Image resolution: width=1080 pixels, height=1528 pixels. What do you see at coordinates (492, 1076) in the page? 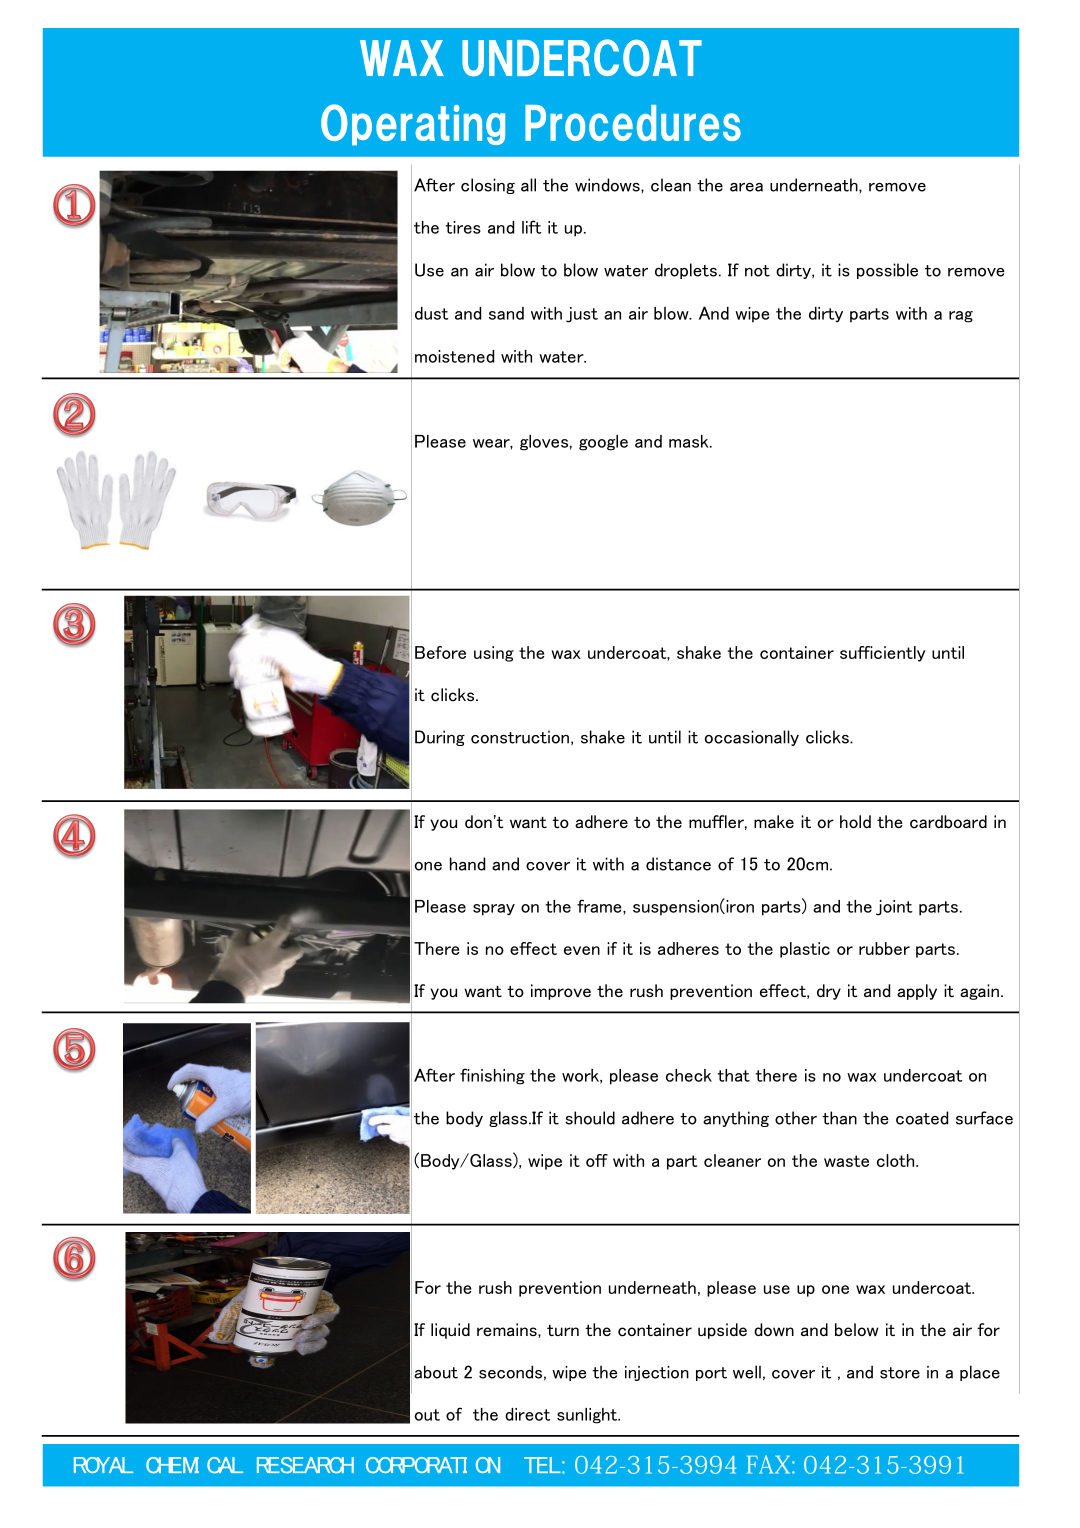
I see `finishing` at bounding box center [492, 1076].
